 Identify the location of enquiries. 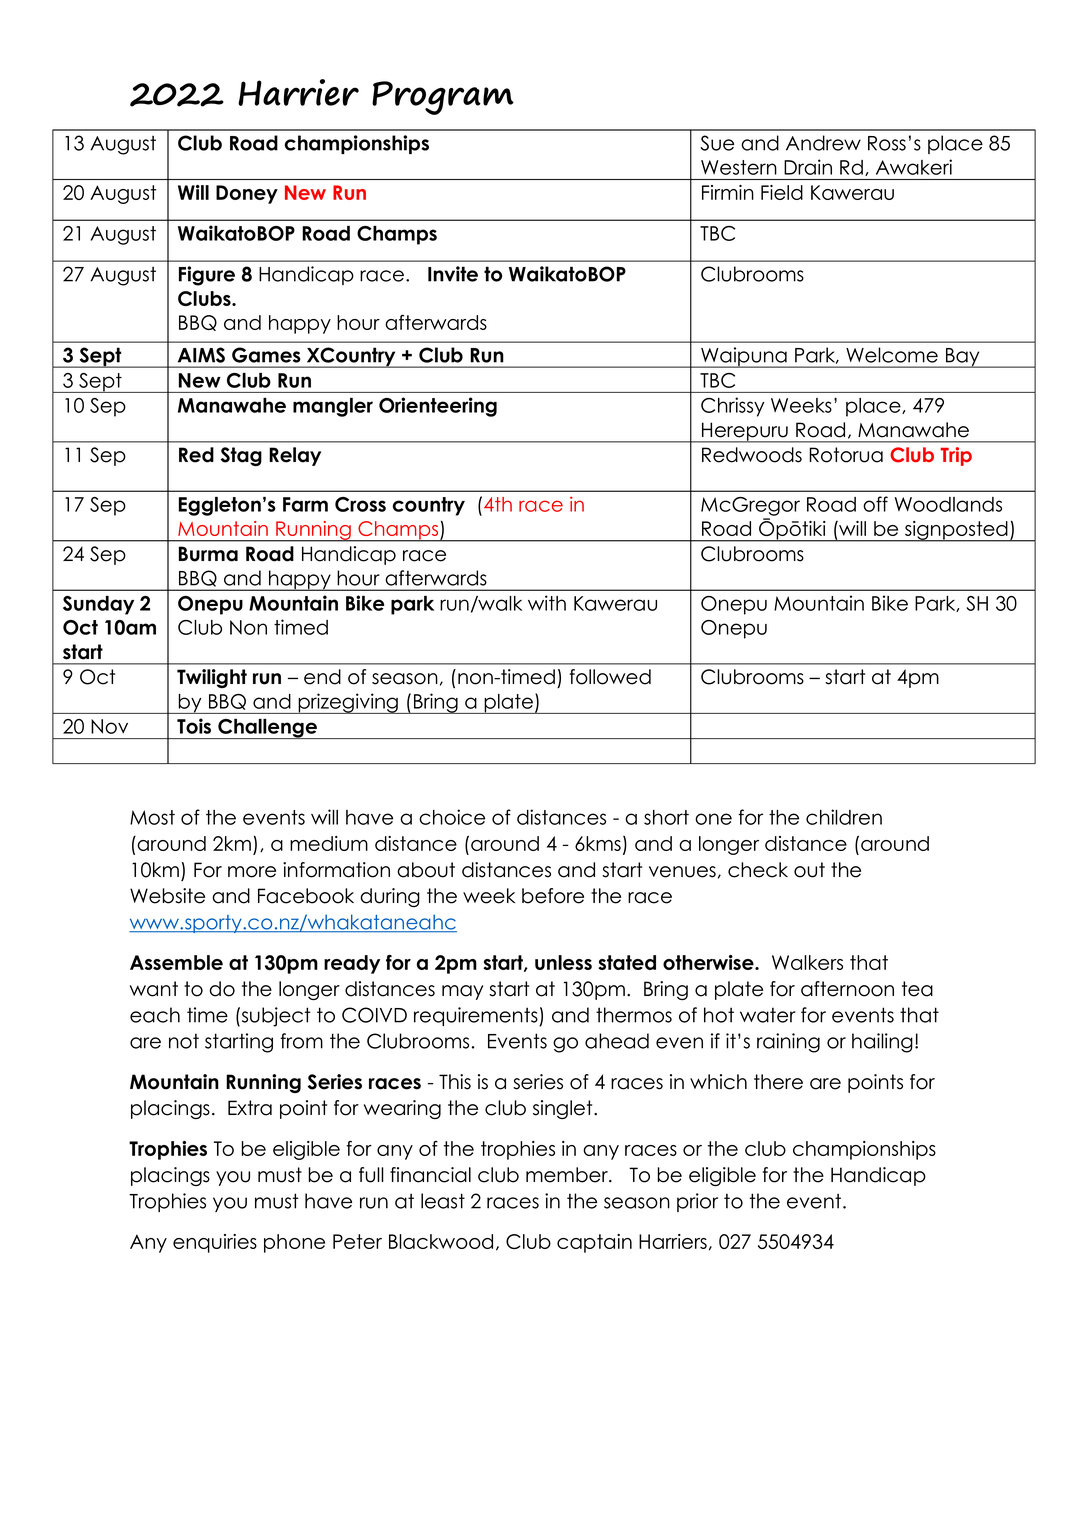
(215, 1243).
